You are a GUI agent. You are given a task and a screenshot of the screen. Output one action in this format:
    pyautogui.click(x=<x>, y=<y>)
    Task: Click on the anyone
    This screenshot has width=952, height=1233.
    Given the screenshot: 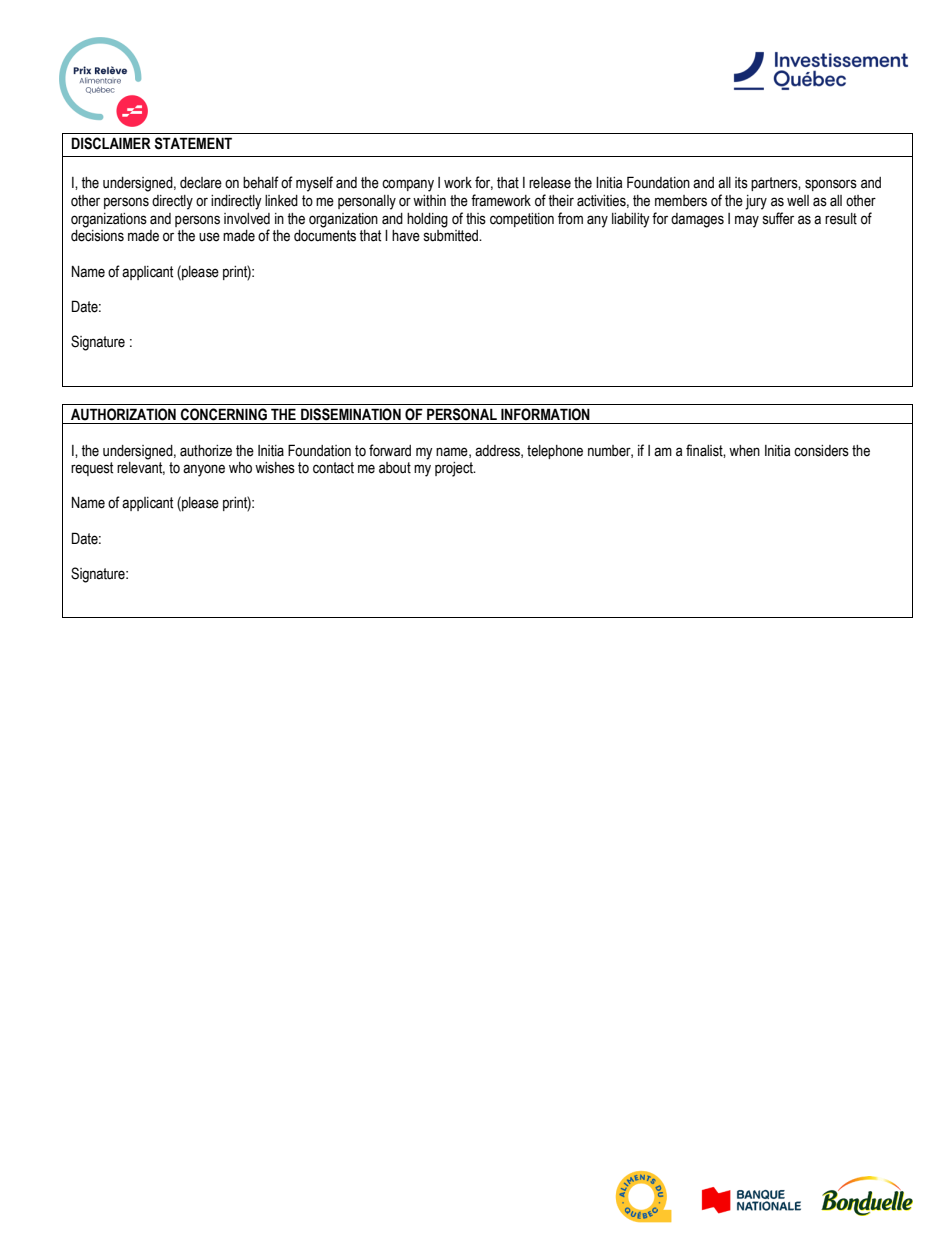 What is the action you would take?
    pyautogui.click(x=204, y=470)
